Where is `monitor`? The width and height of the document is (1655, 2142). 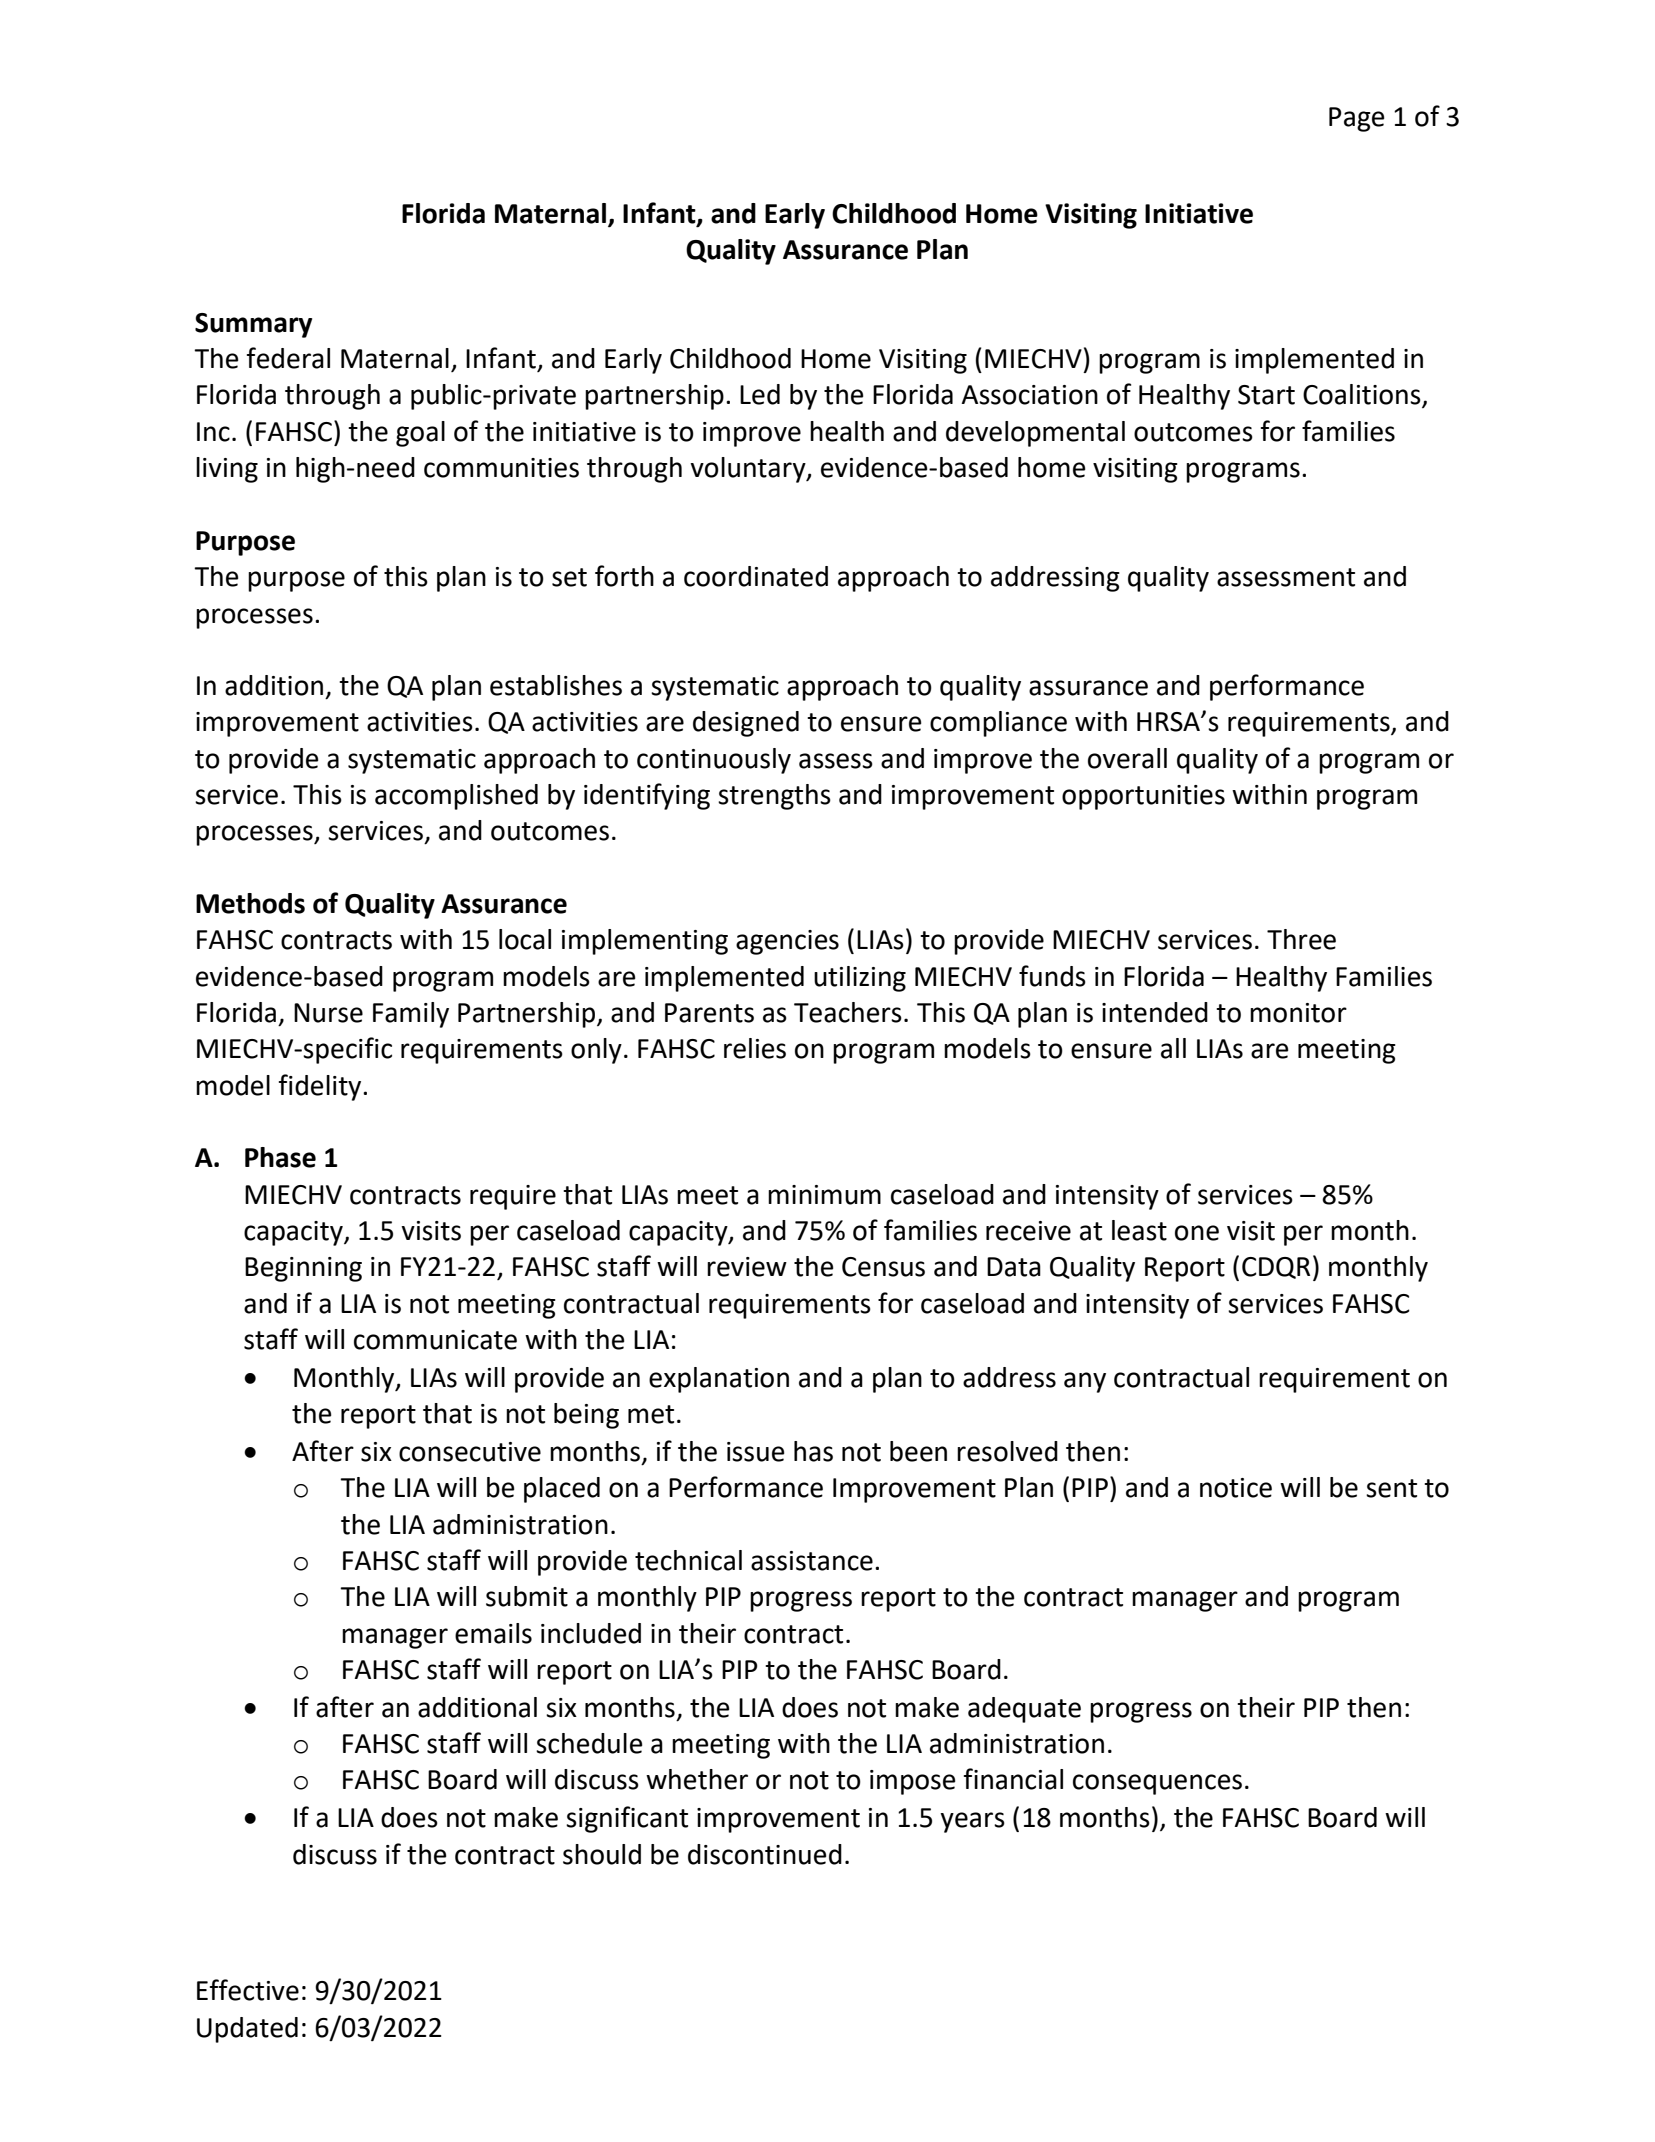
monitor is located at coordinates (1298, 1013).
